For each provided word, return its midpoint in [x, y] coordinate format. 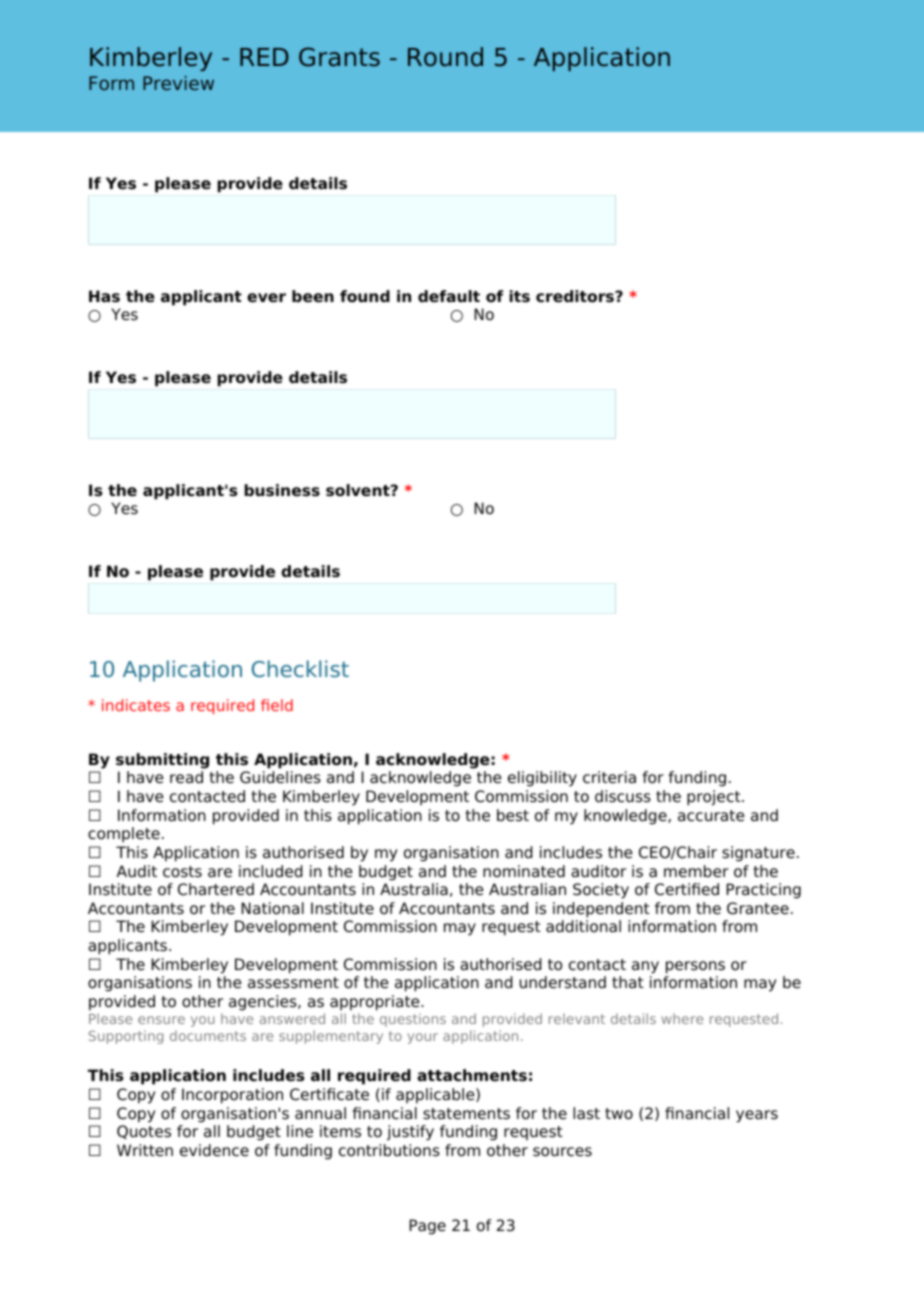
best [513, 815]
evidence [214, 1150]
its [519, 296]
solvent [359, 490]
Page [427, 1227]
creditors [576, 296]
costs [182, 872]
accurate [711, 816]
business [282, 490]
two [619, 1114]
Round [445, 57]
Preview [178, 83]
